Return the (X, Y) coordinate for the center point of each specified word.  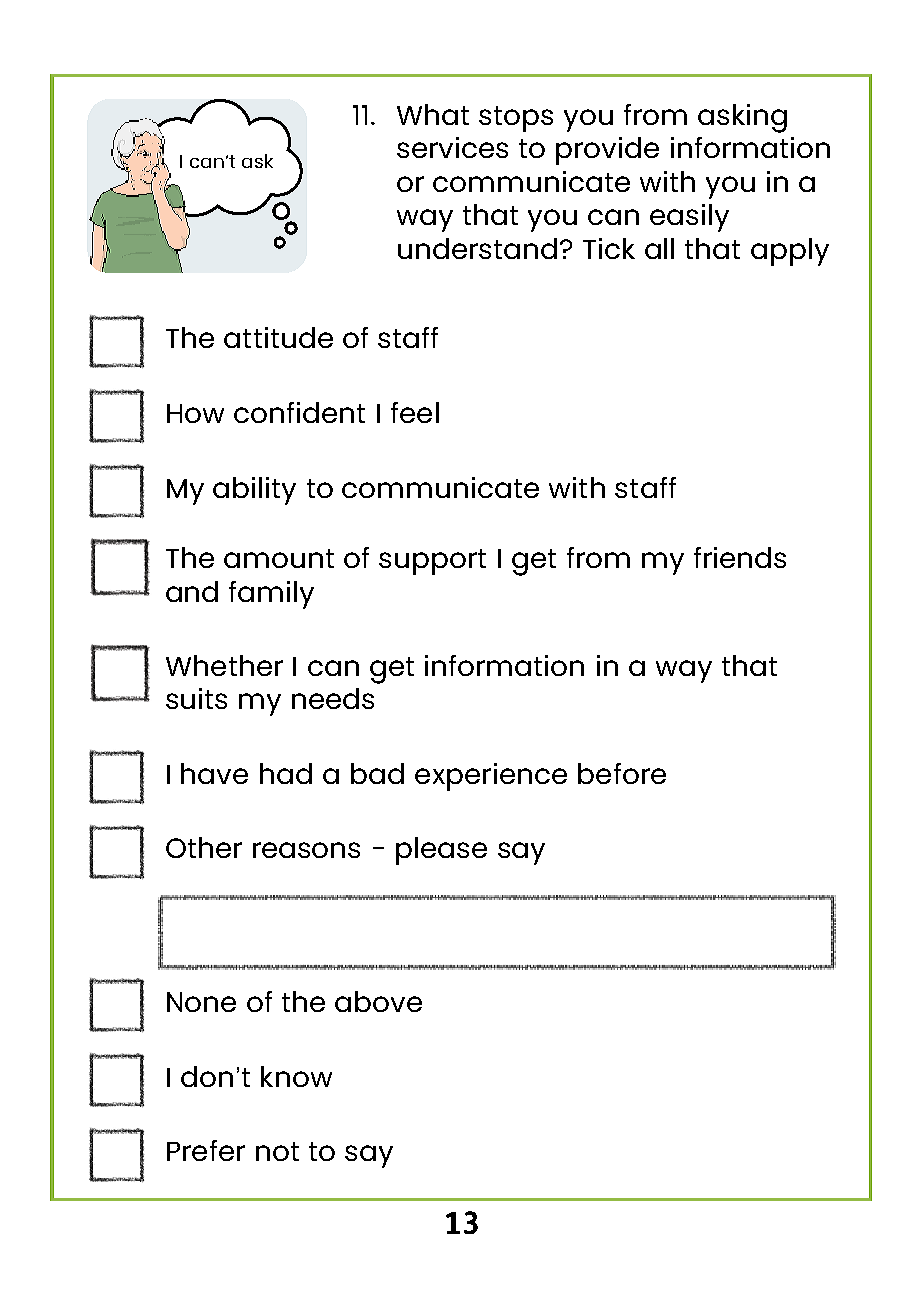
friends (740, 557)
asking (742, 118)
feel (415, 412)
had (286, 773)
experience (491, 777)
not (277, 1151)
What (433, 114)
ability (254, 491)
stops (516, 119)
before (622, 773)
